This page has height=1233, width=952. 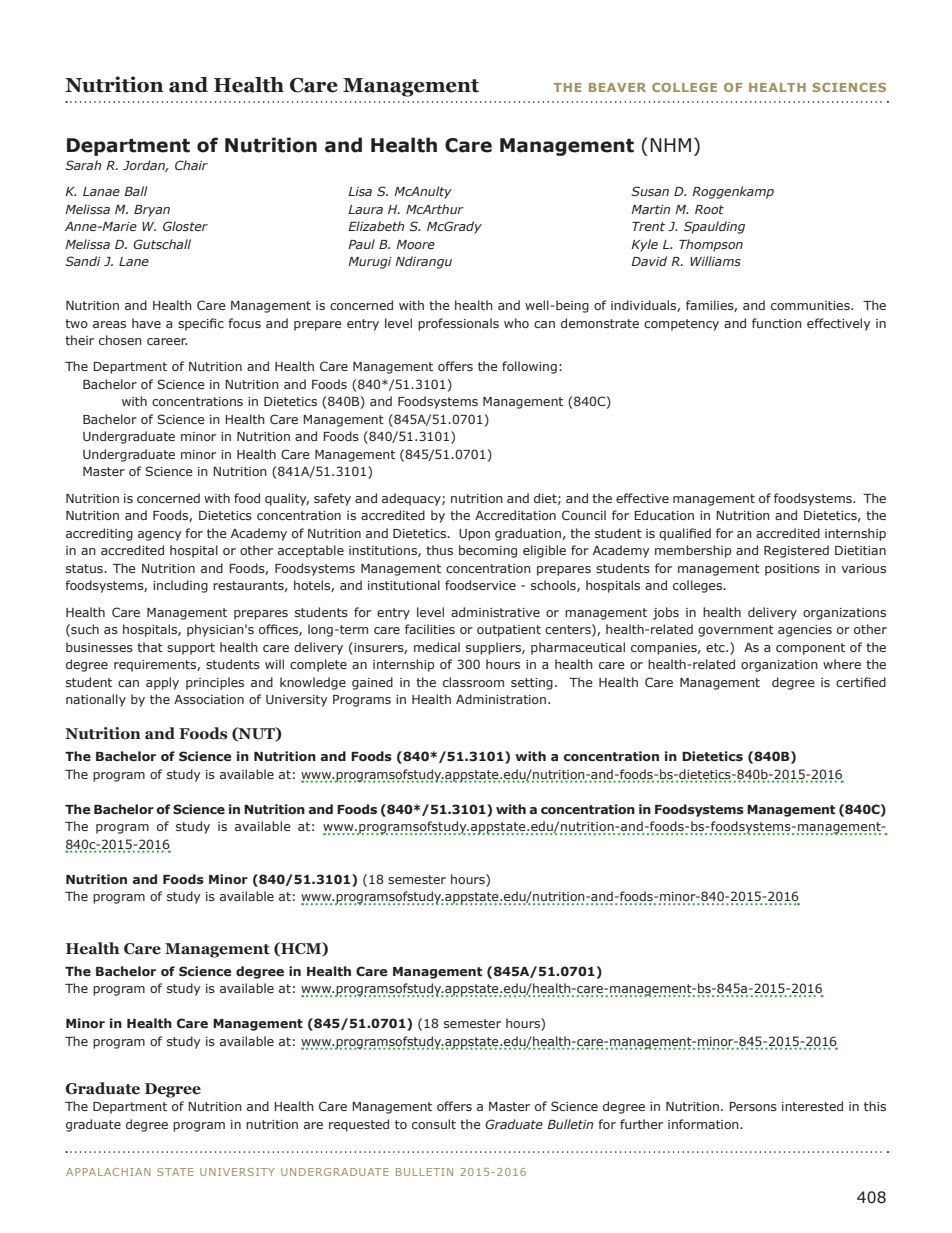 What do you see at coordinates (861, 682) in the page?
I see `certified` at bounding box center [861, 682].
